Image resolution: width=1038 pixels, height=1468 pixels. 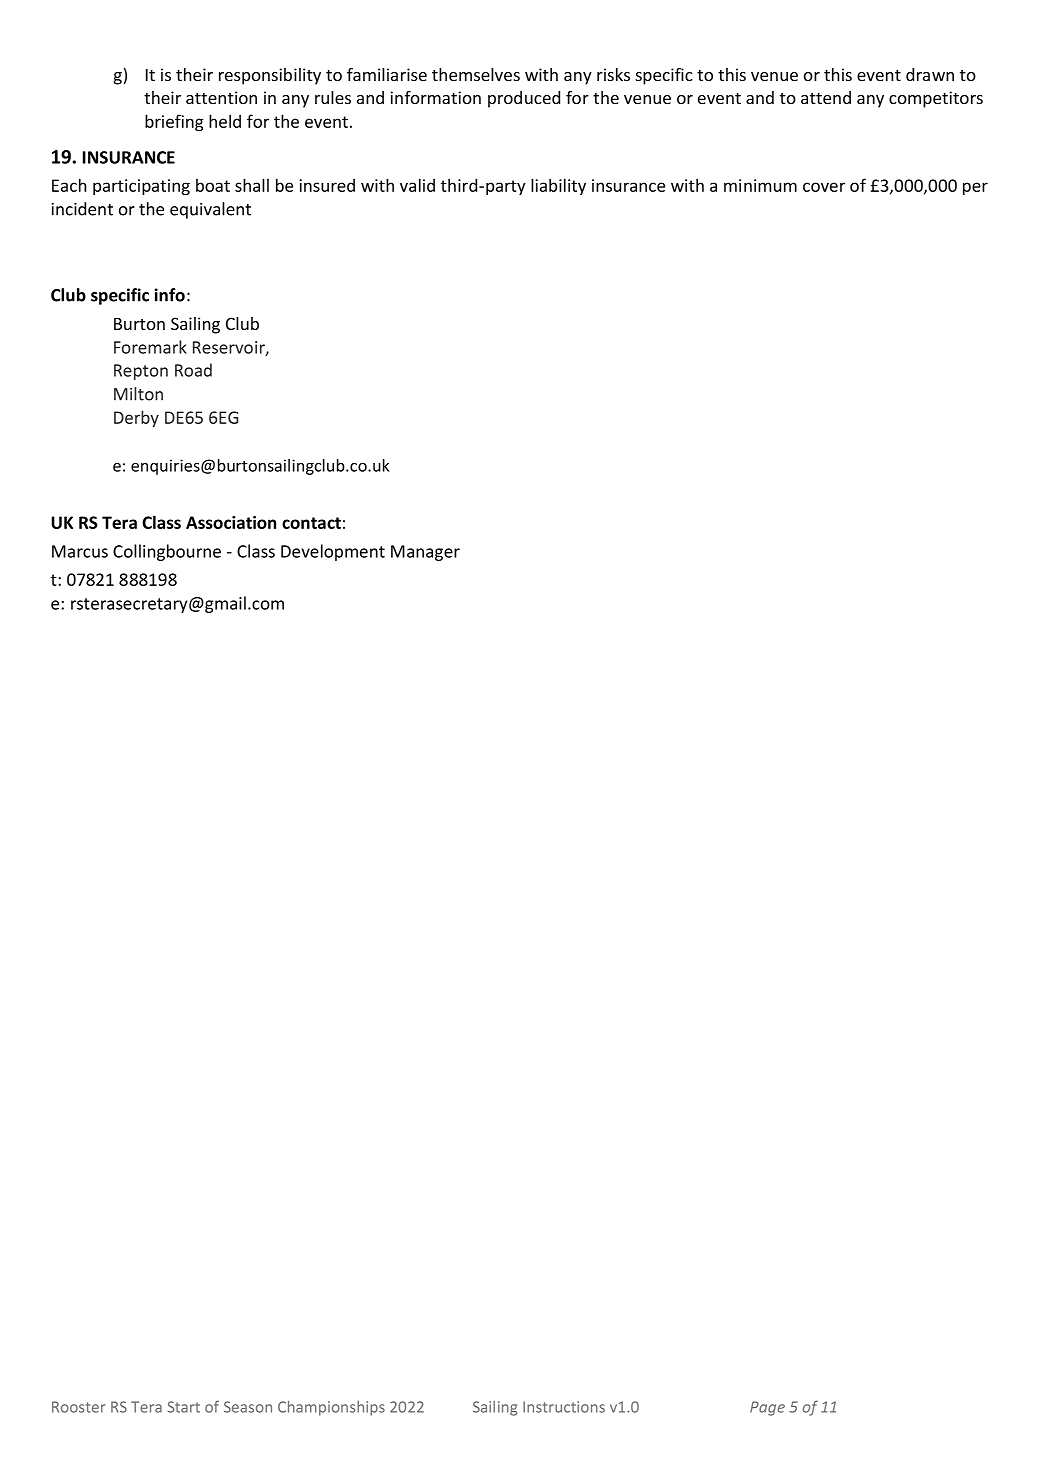 What do you see at coordinates (425, 553) in the screenshot?
I see `Manager` at bounding box center [425, 553].
